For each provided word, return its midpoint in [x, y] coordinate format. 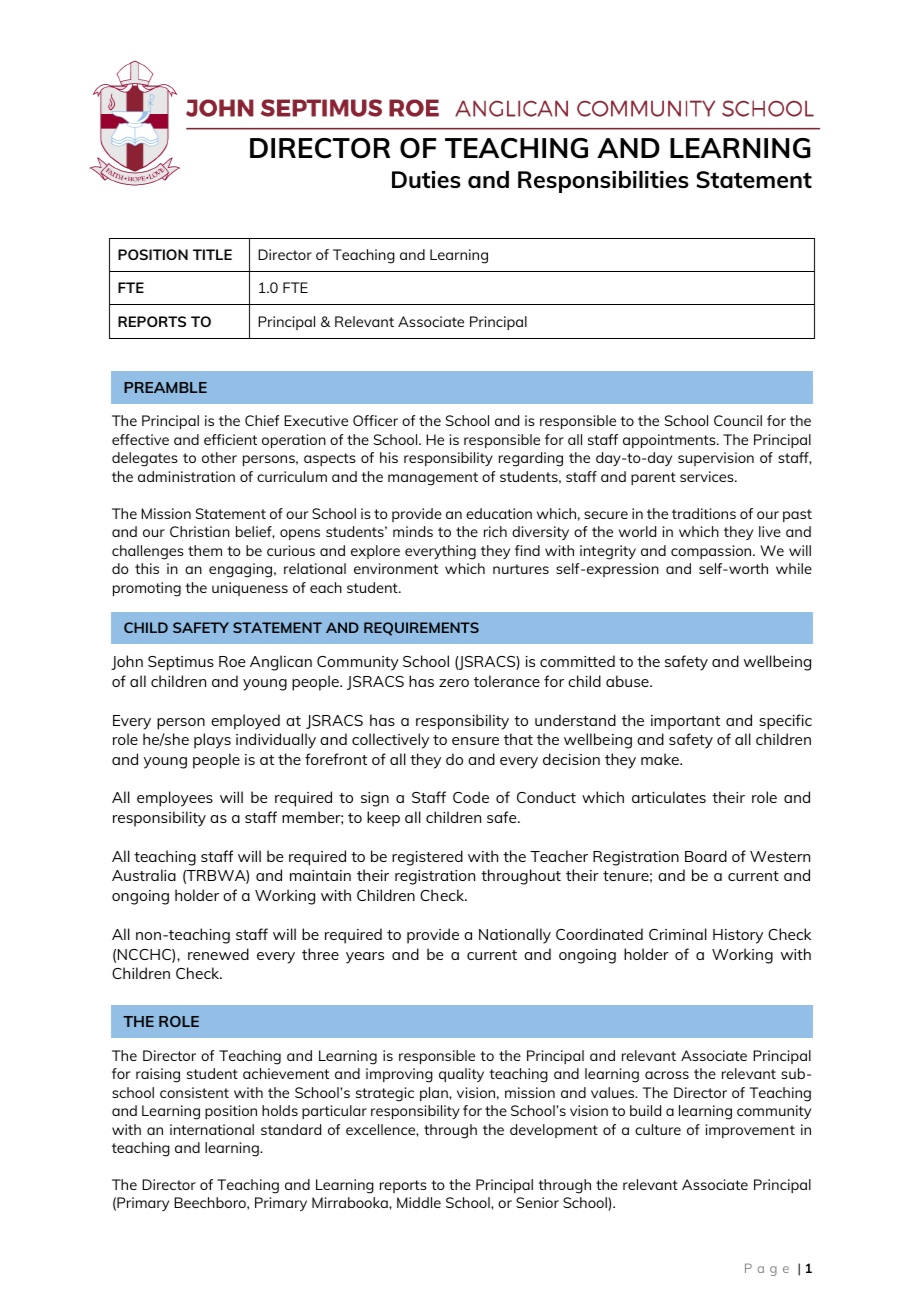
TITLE [212, 254]
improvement [750, 1131]
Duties [426, 179]
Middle [419, 1202]
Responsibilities [603, 182]
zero [454, 683]
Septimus [181, 663]
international [212, 1129]
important [685, 722]
